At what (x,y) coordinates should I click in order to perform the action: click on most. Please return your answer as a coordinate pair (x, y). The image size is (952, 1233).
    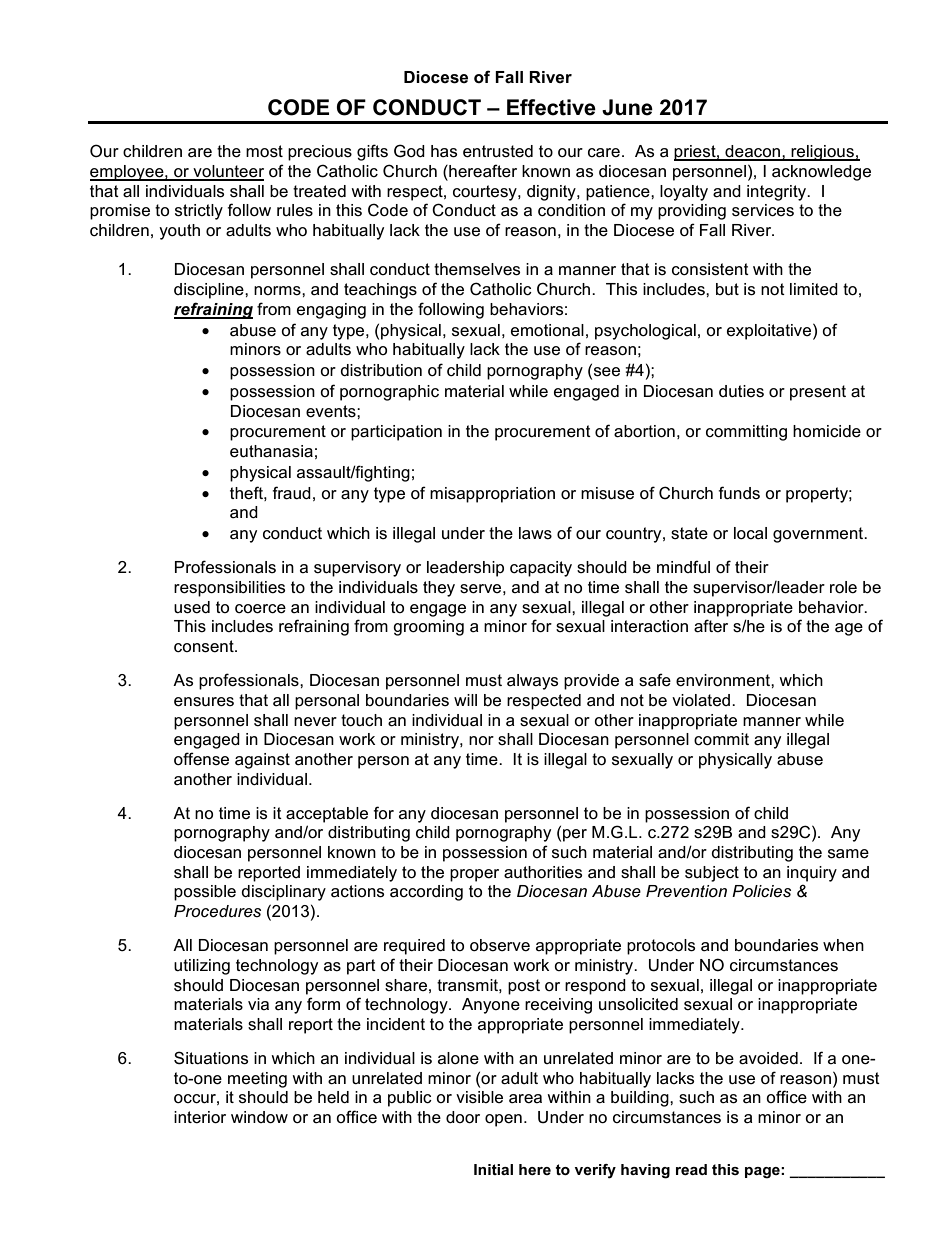
    Looking at the image, I should click on (264, 151).
